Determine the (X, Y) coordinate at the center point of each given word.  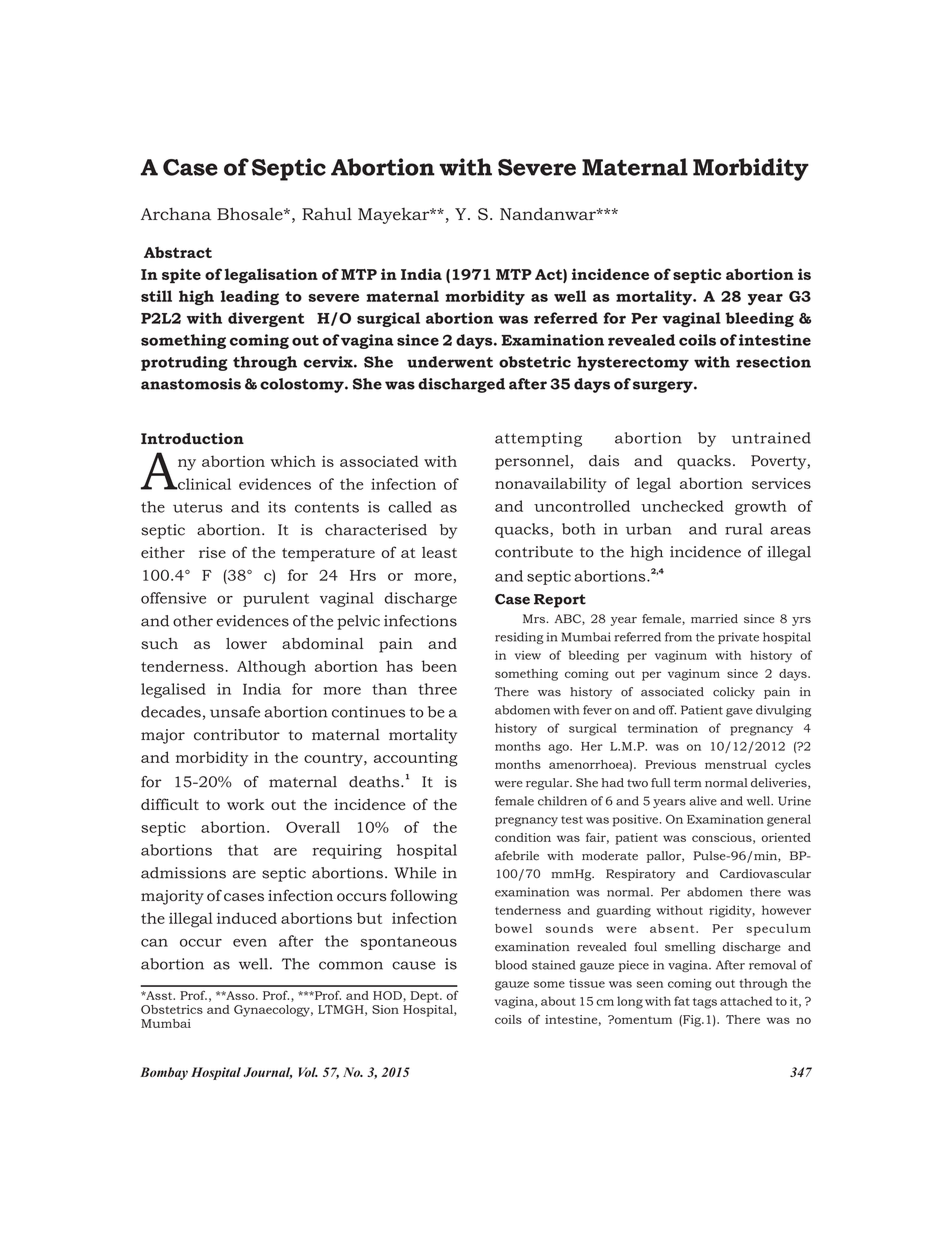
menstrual (736, 764)
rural (743, 529)
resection (773, 362)
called (410, 507)
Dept (425, 997)
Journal (267, 1073)
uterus (198, 507)
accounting (416, 759)
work (245, 804)
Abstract (178, 252)
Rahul (327, 213)
